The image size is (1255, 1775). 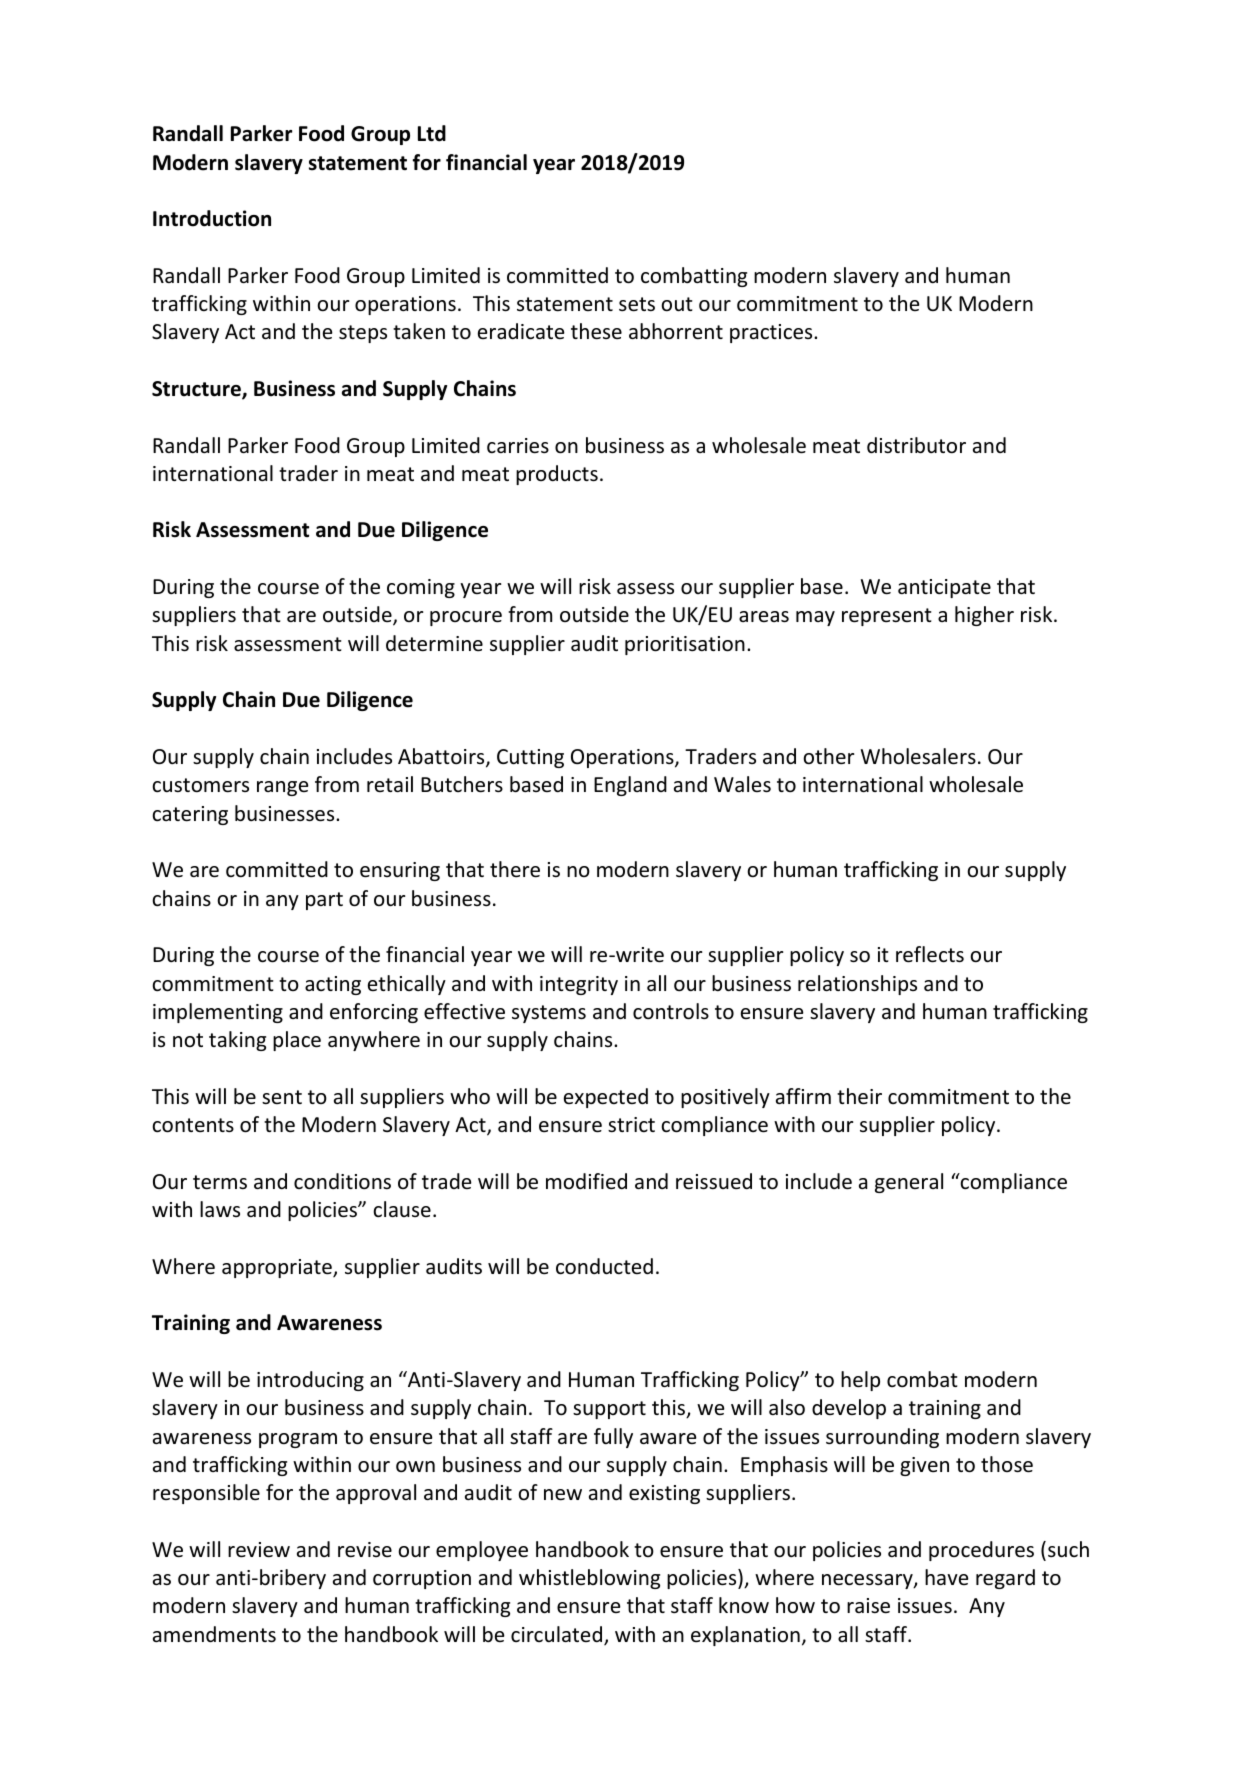 I want to click on sets, so click(x=637, y=304).
